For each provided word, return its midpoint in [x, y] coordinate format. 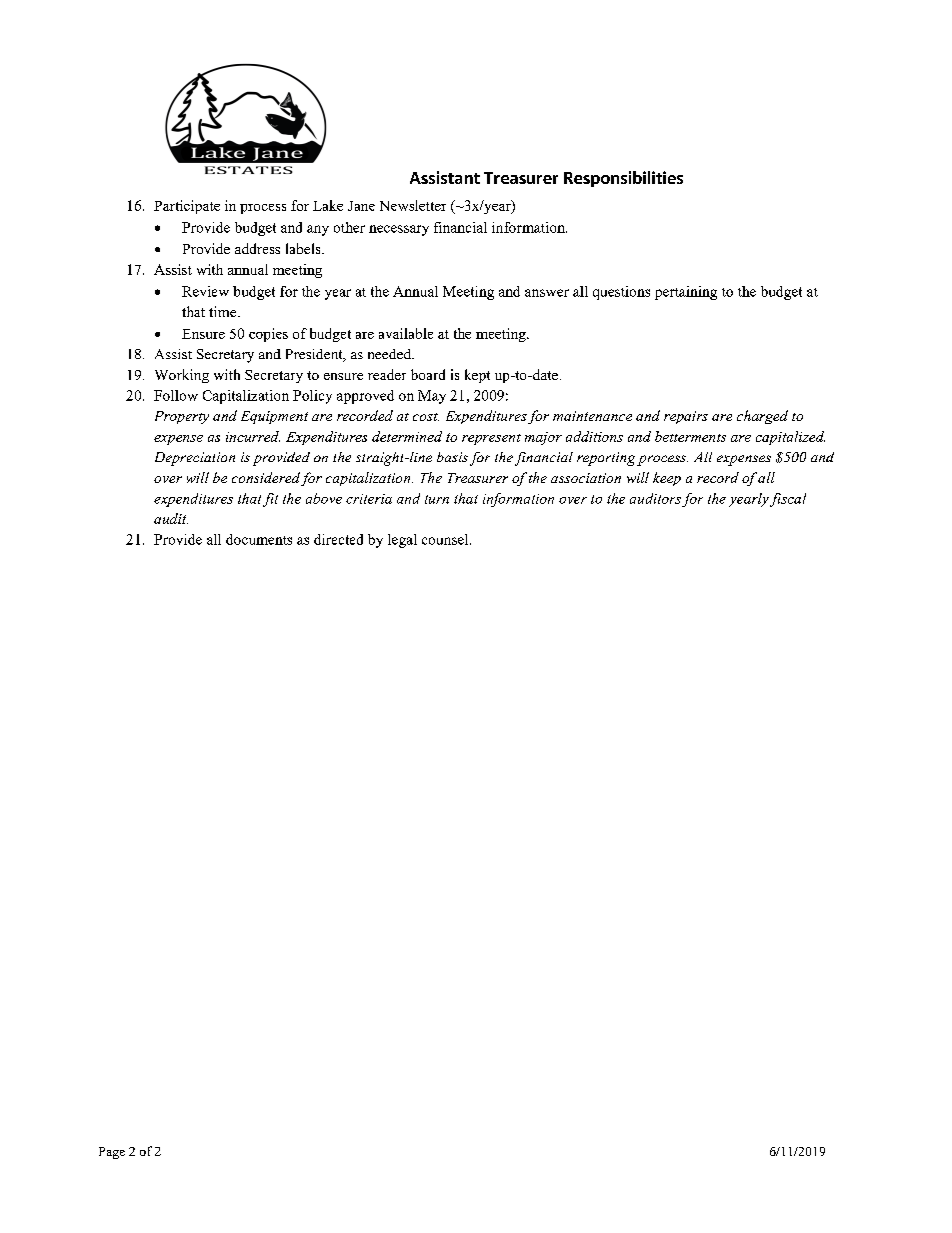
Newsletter [413, 205]
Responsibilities [623, 179]
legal [402, 541]
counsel [446, 539]
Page [112, 1153]
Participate [187, 207]
